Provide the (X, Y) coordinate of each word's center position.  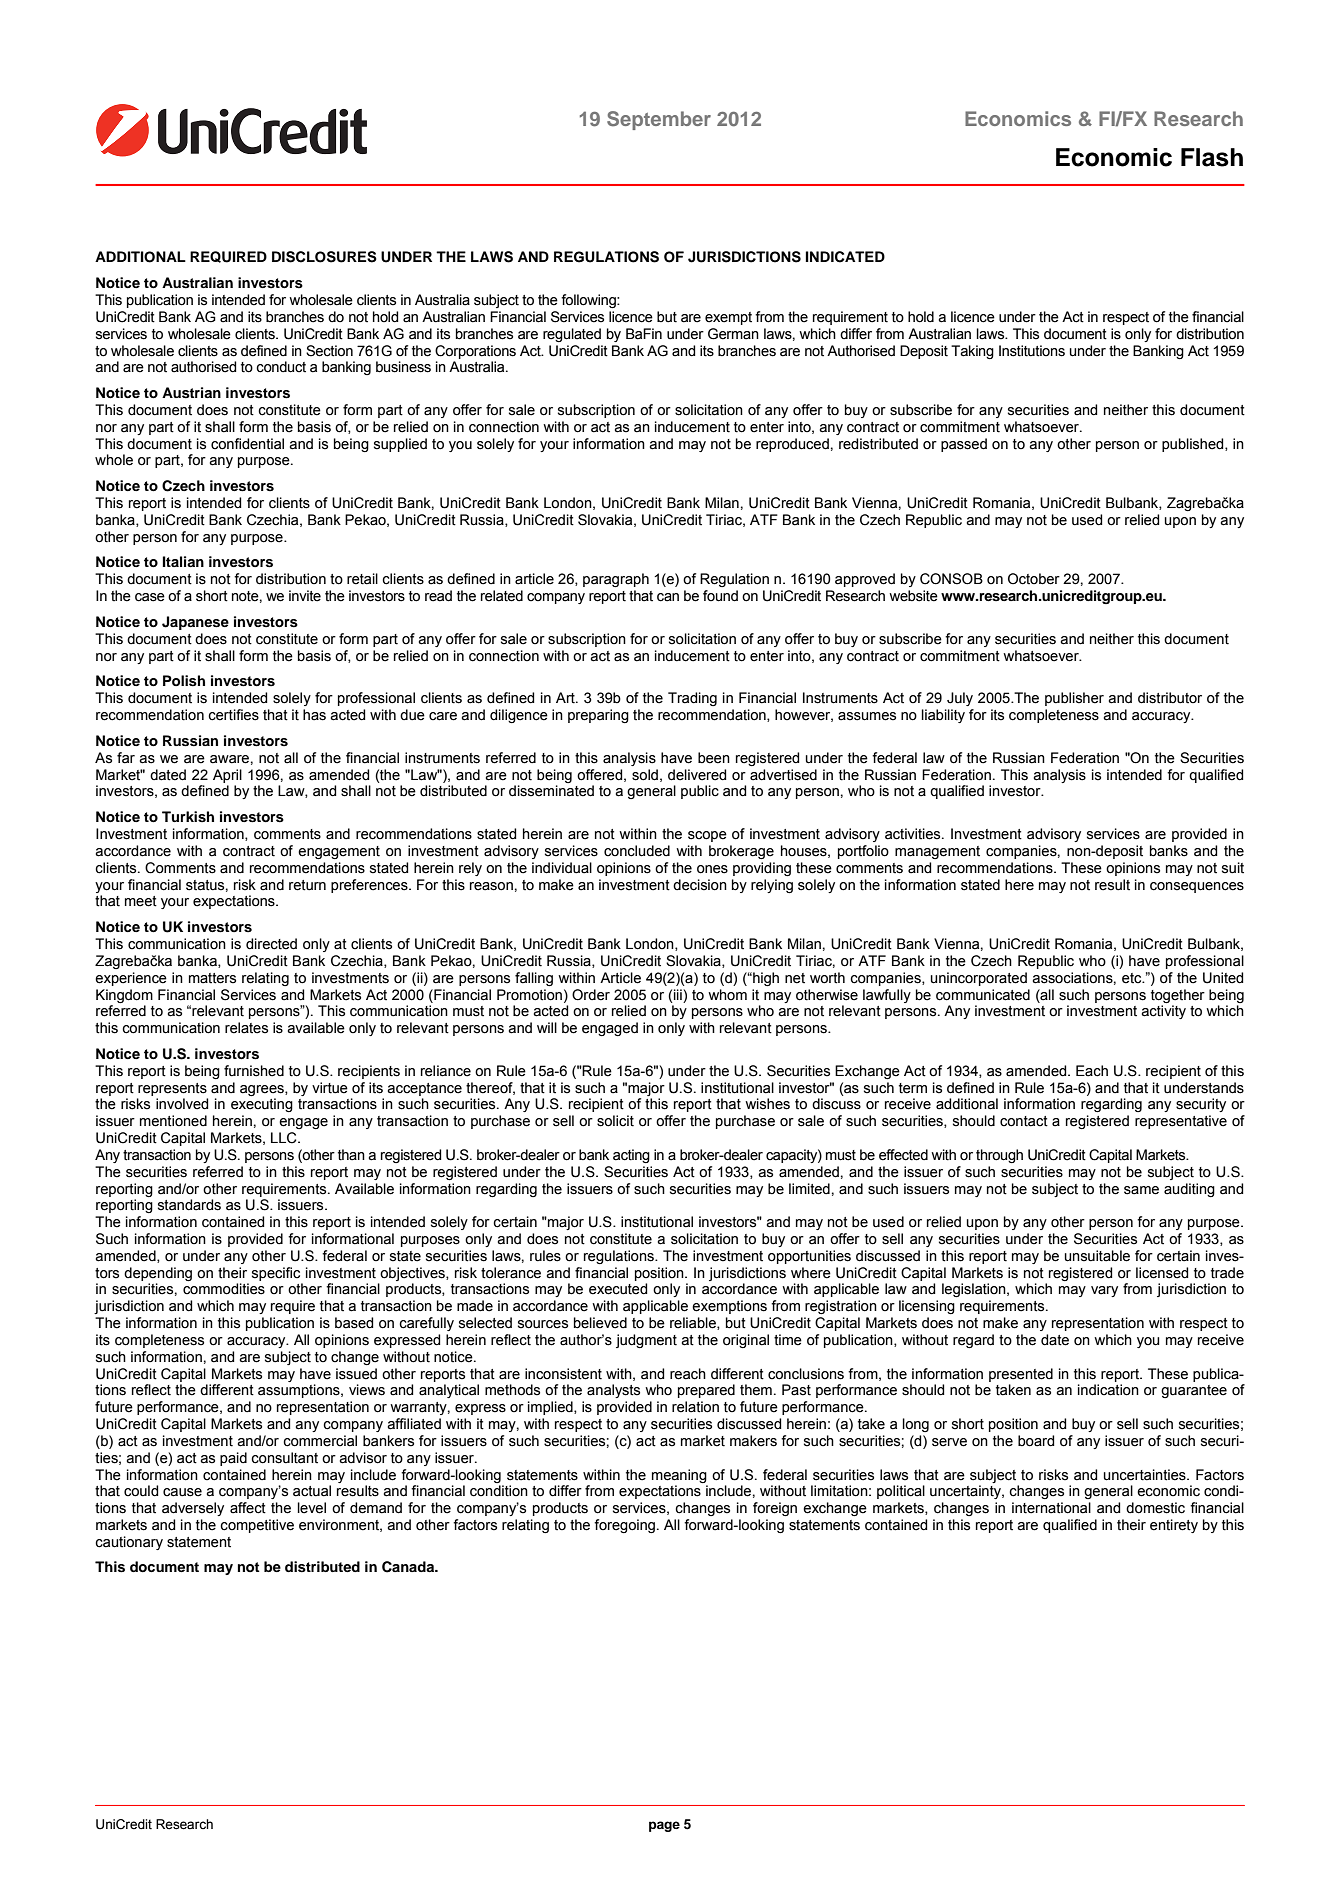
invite (305, 596)
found (720, 596)
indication (1108, 1390)
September (659, 120)
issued (356, 1374)
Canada (409, 1567)
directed (271, 944)
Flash (1212, 157)
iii (678, 994)
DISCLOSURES (324, 257)
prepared (706, 1391)
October (1034, 579)
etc (1133, 978)
